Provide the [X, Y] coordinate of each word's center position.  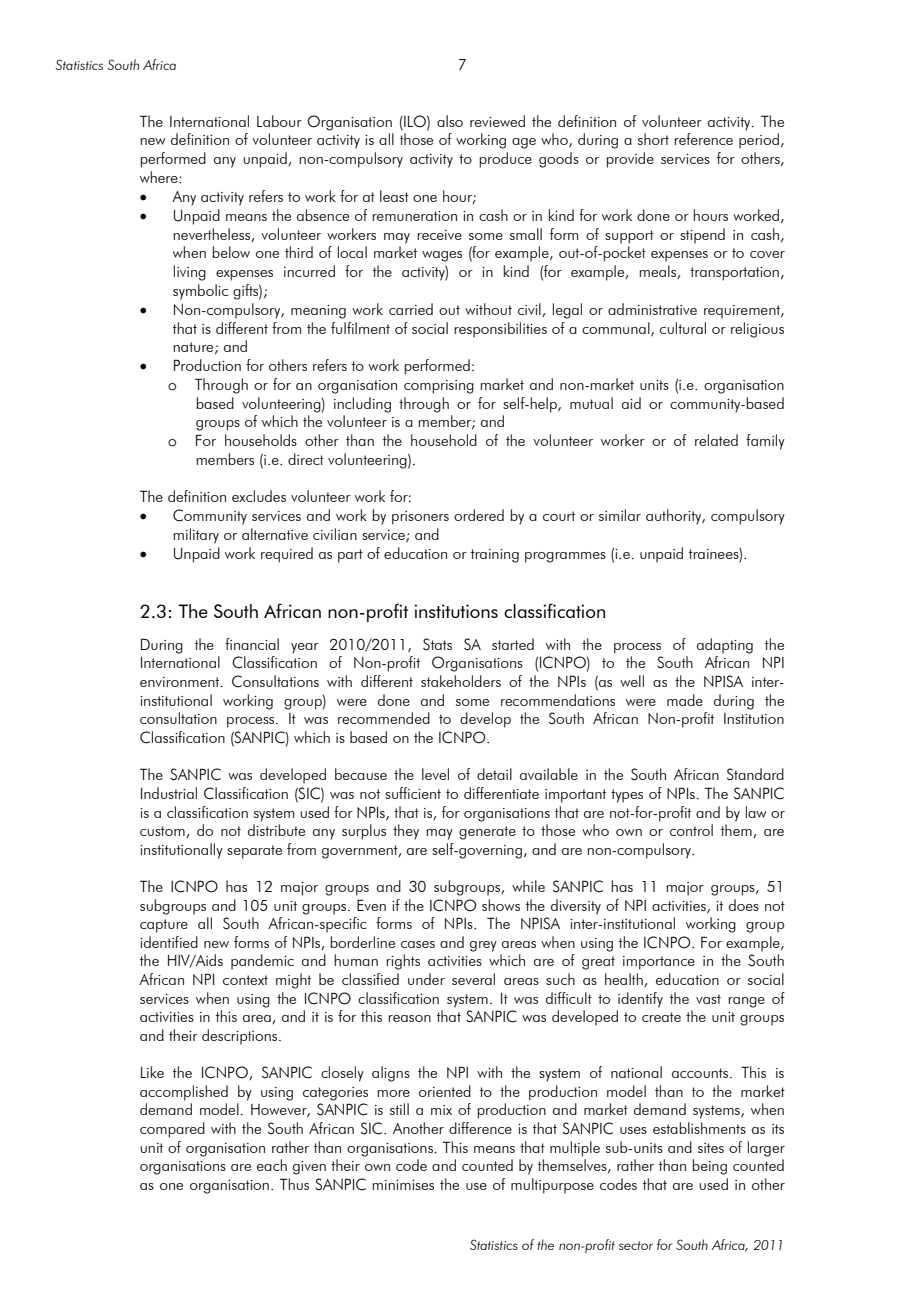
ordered [479, 515]
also [450, 121]
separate [254, 852]
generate [487, 833]
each [272, 1165]
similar [620, 515]
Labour [279, 121]
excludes [259, 496]
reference [703, 139]
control [691, 830]
